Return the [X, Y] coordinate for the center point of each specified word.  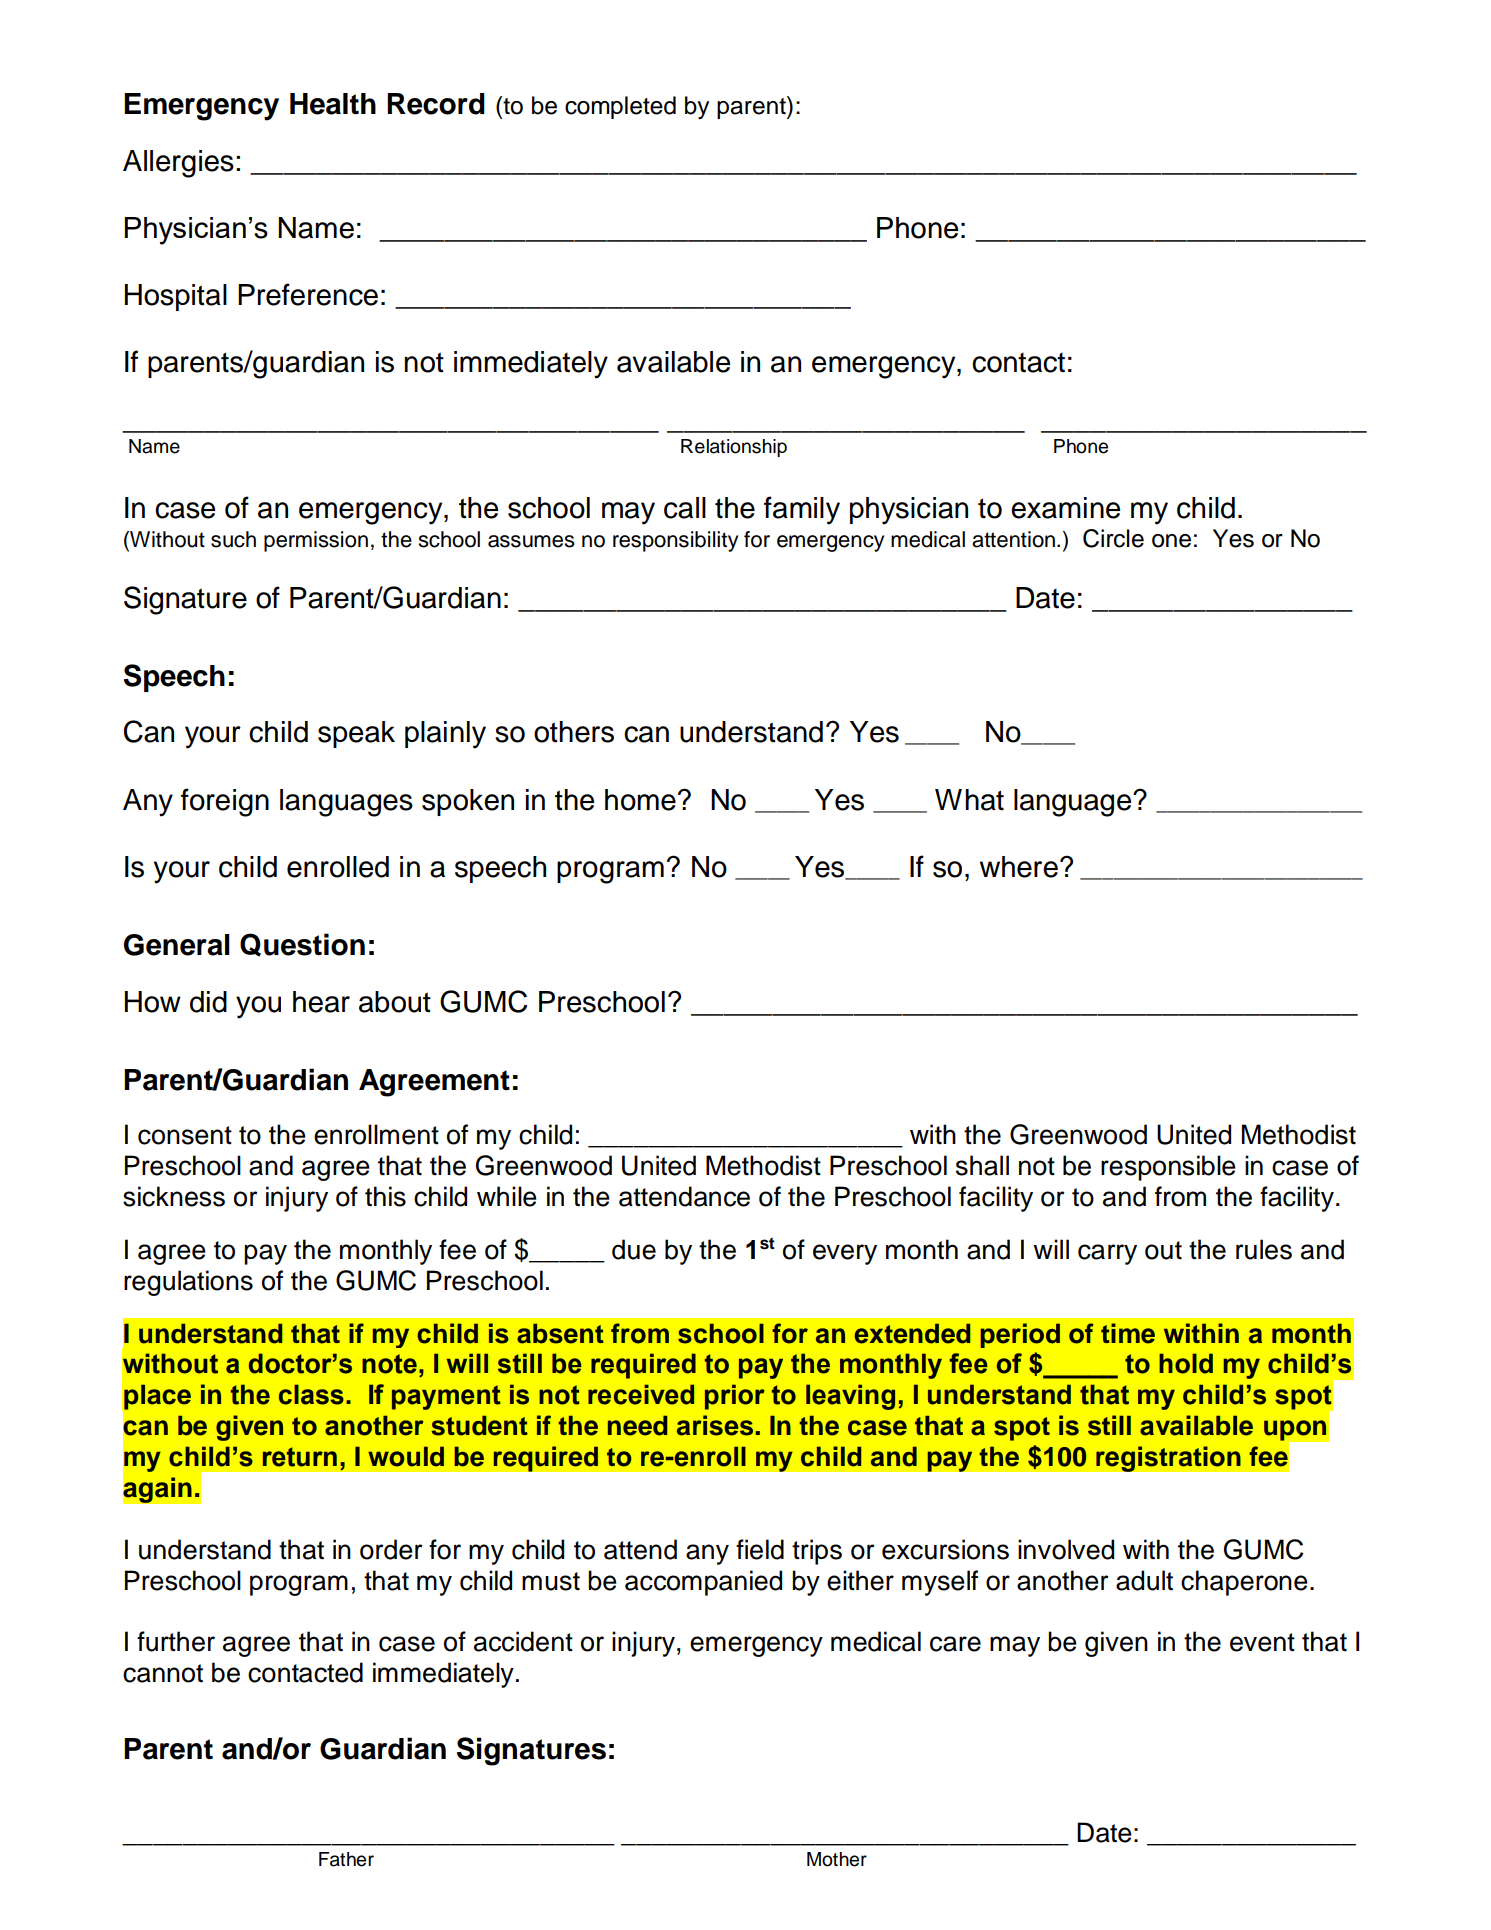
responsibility [675, 541]
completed [620, 107]
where [1019, 867]
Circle [1113, 538]
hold [1186, 1363]
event [1262, 1642]
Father [346, 1859]
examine [1065, 508]
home [640, 800]
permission [316, 541]
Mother [837, 1859]
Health [333, 104]
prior [735, 1397]
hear [321, 1002]
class [311, 1394]
